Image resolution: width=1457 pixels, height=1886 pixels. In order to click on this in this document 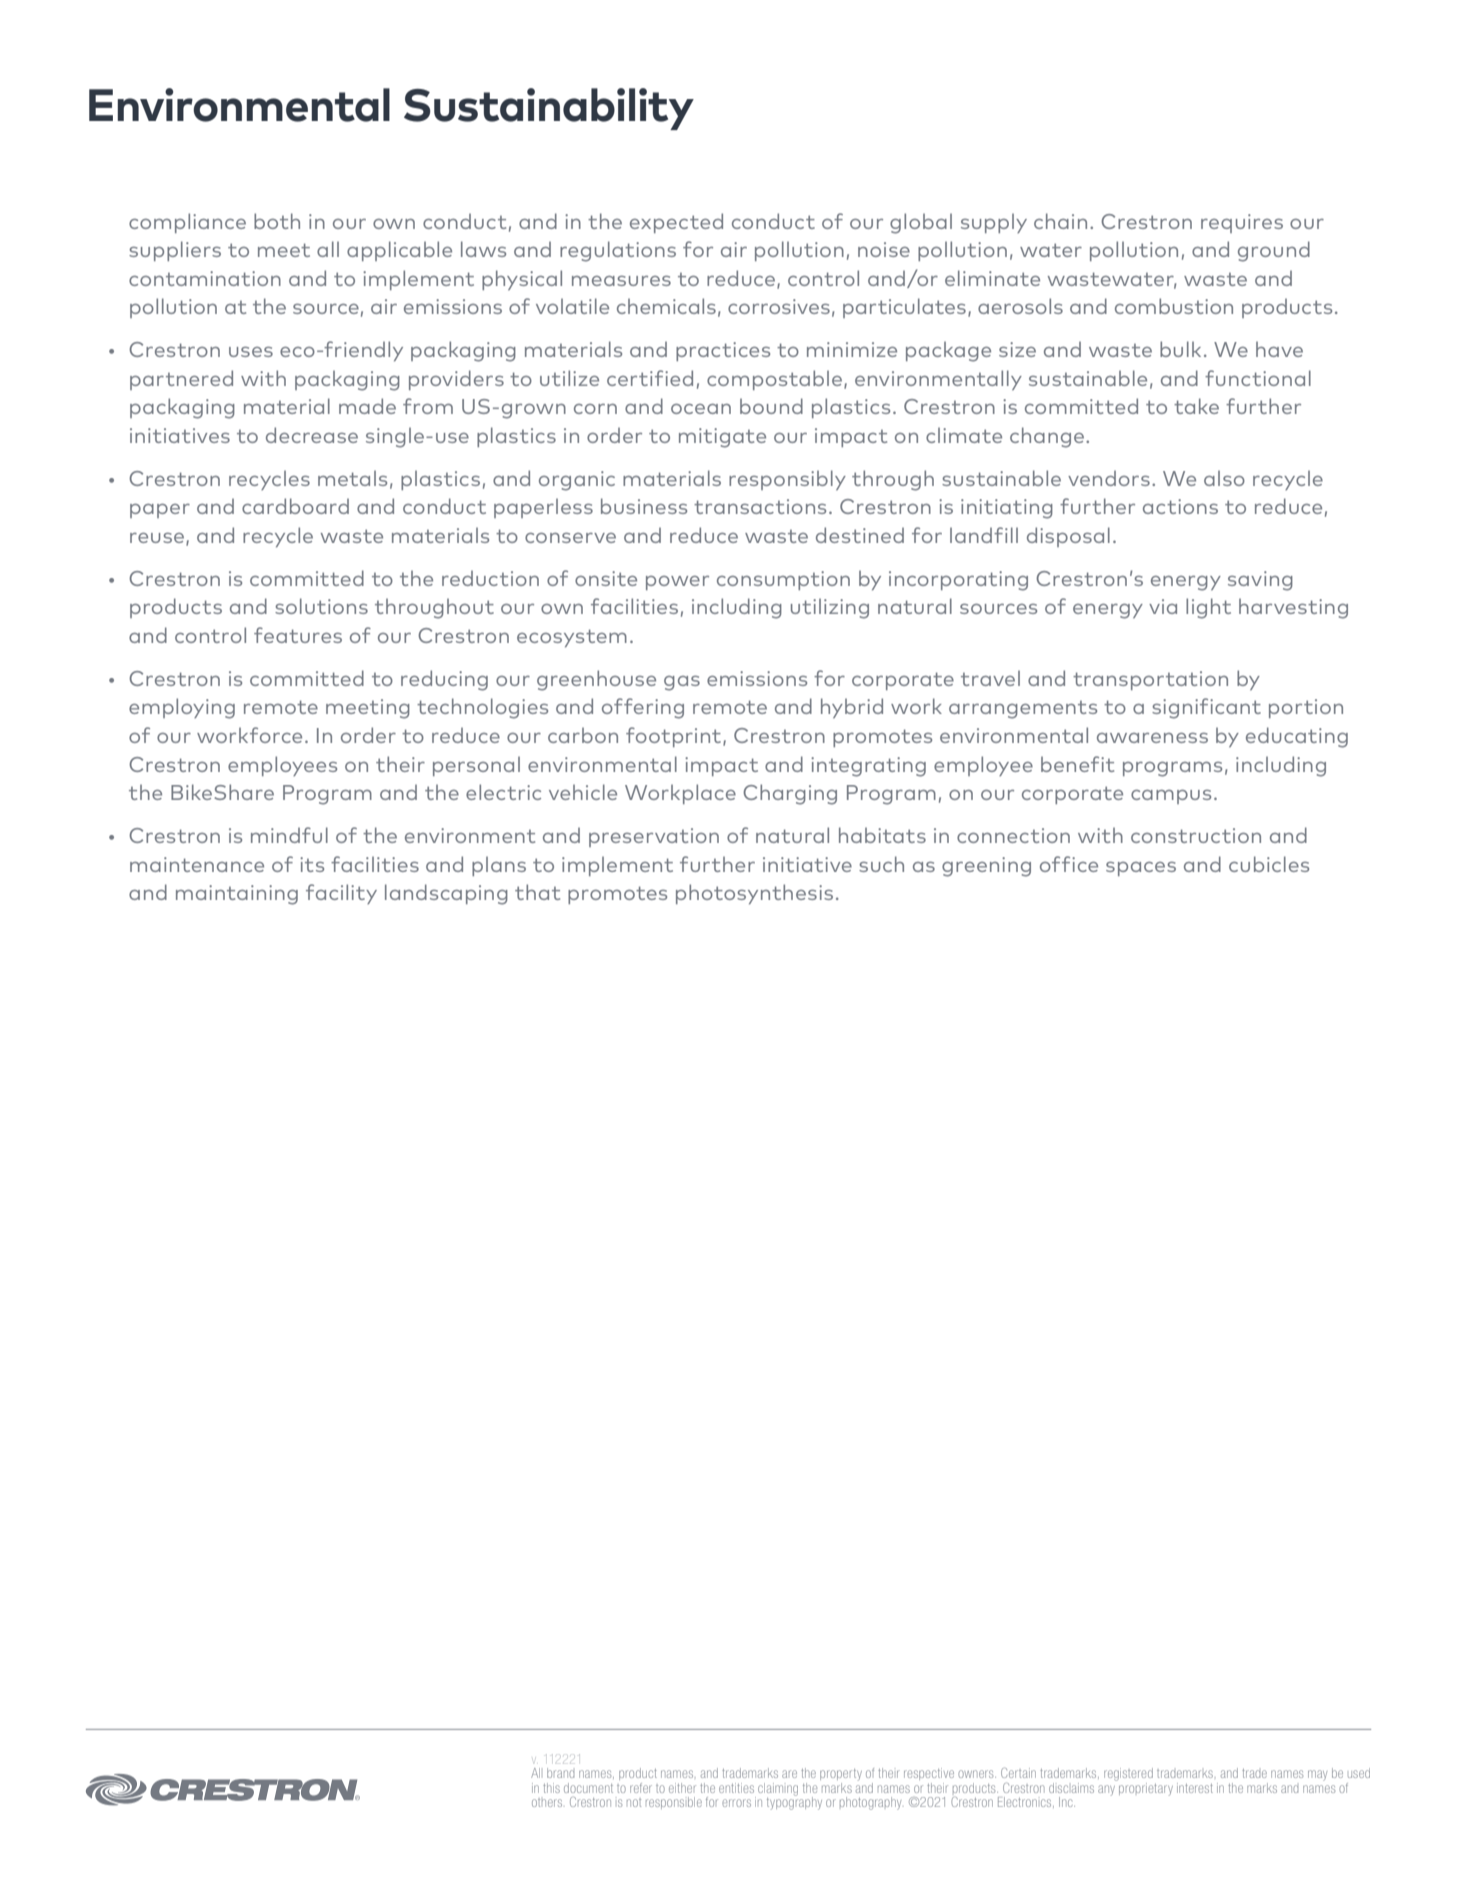, I will do `click(551, 1788)`.
